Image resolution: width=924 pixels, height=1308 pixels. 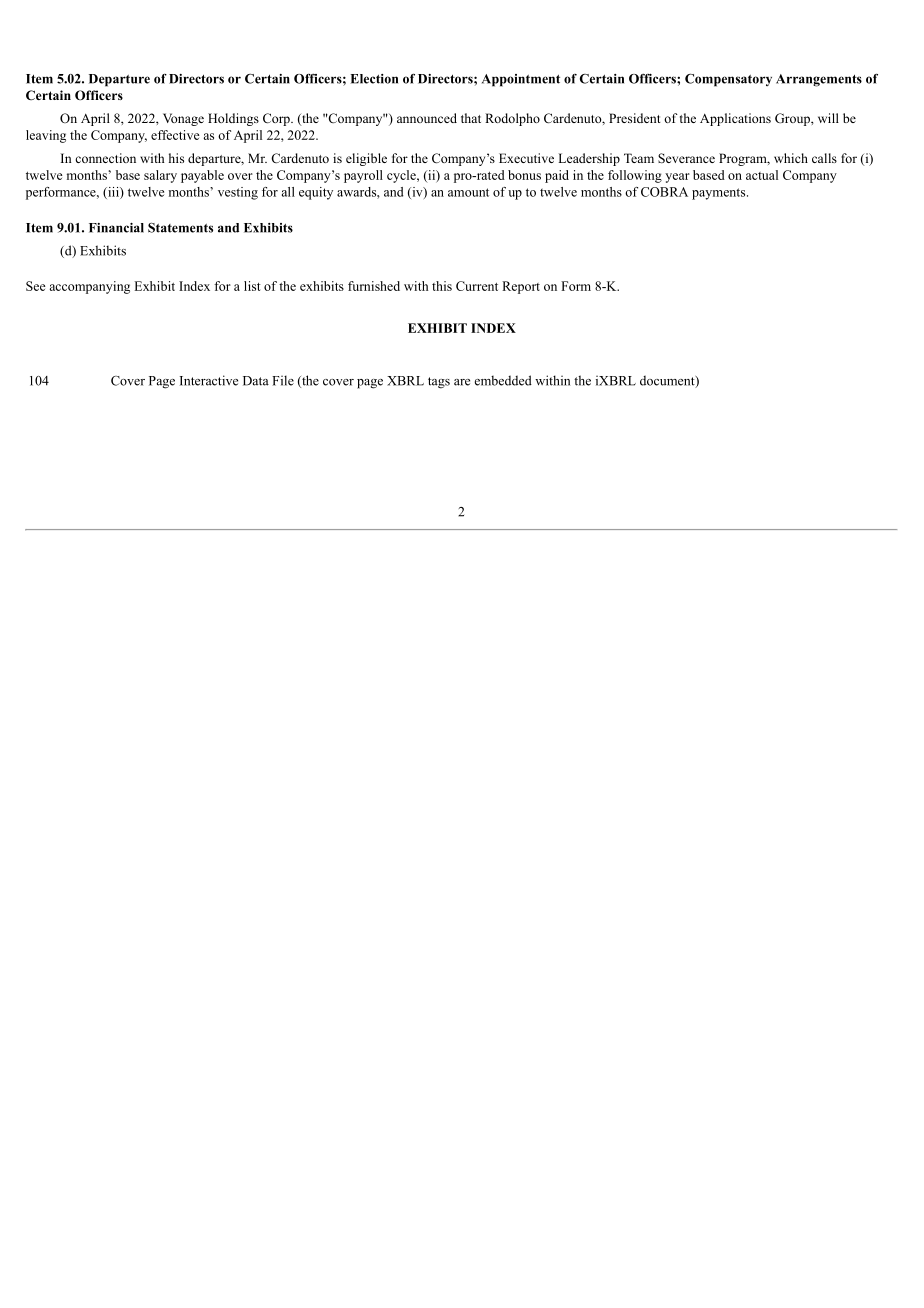 What do you see at coordinates (374, 79) in the page?
I see `Election` at bounding box center [374, 79].
